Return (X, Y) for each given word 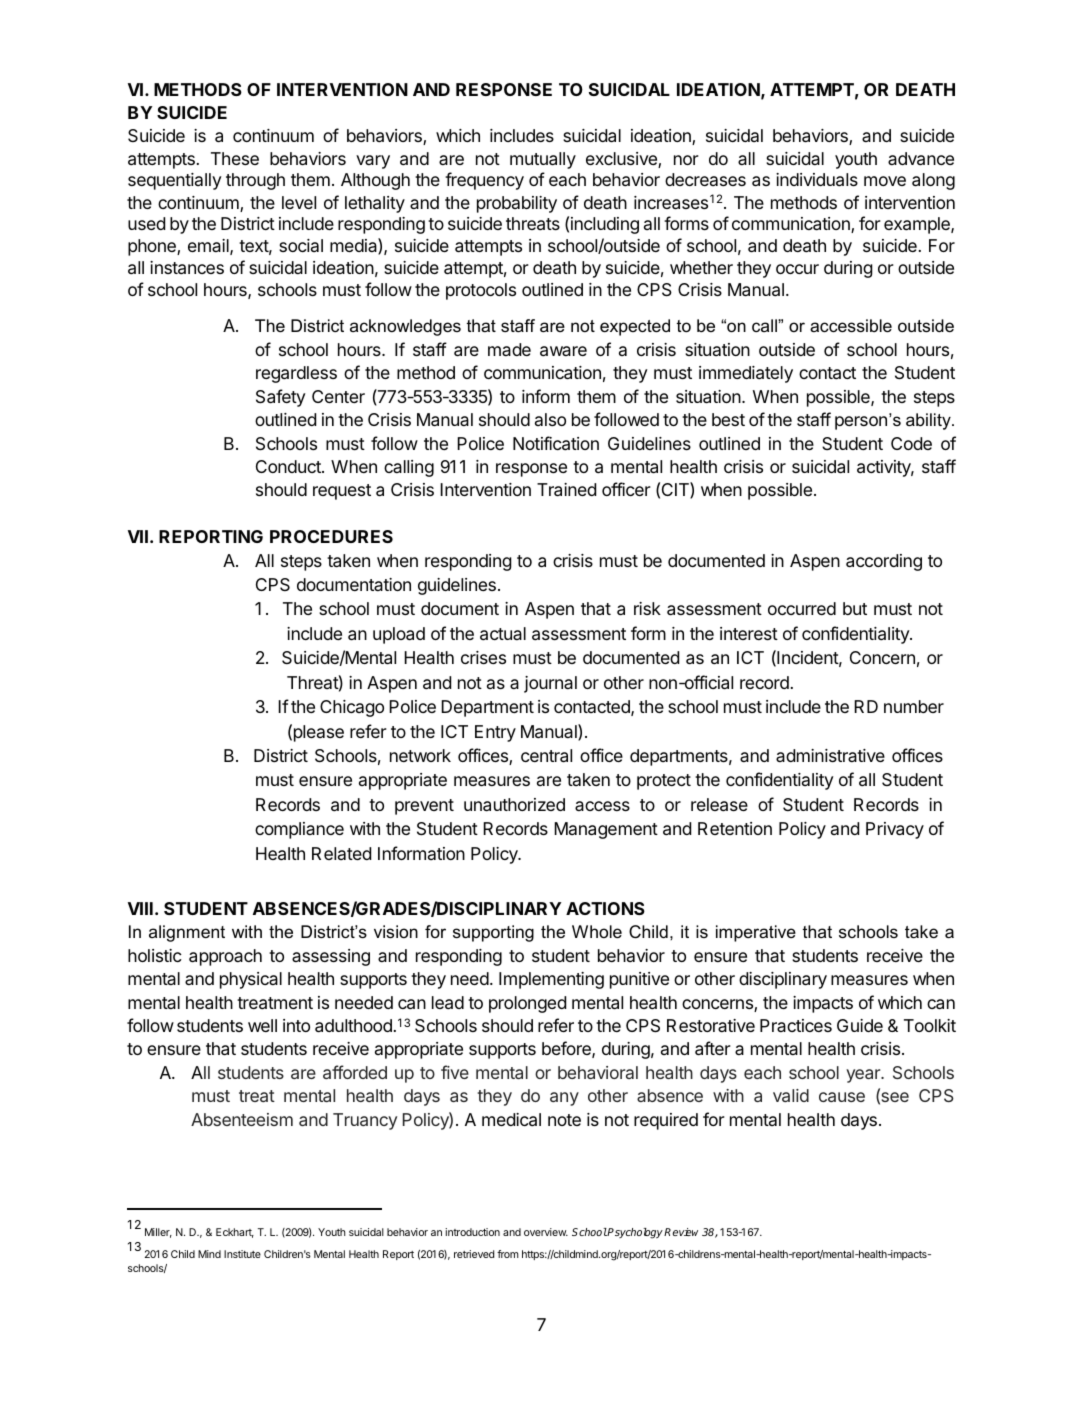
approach (225, 957)
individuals (817, 180)
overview (546, 1232)
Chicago (352, 708)
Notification (556, 443)
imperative (756, 933)
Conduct (289, 466)
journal (550, 684)
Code (911, 443)
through (255, 181)
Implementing (551, 980)
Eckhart (235, 1233)
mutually (543, 160)
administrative (830, 755)
